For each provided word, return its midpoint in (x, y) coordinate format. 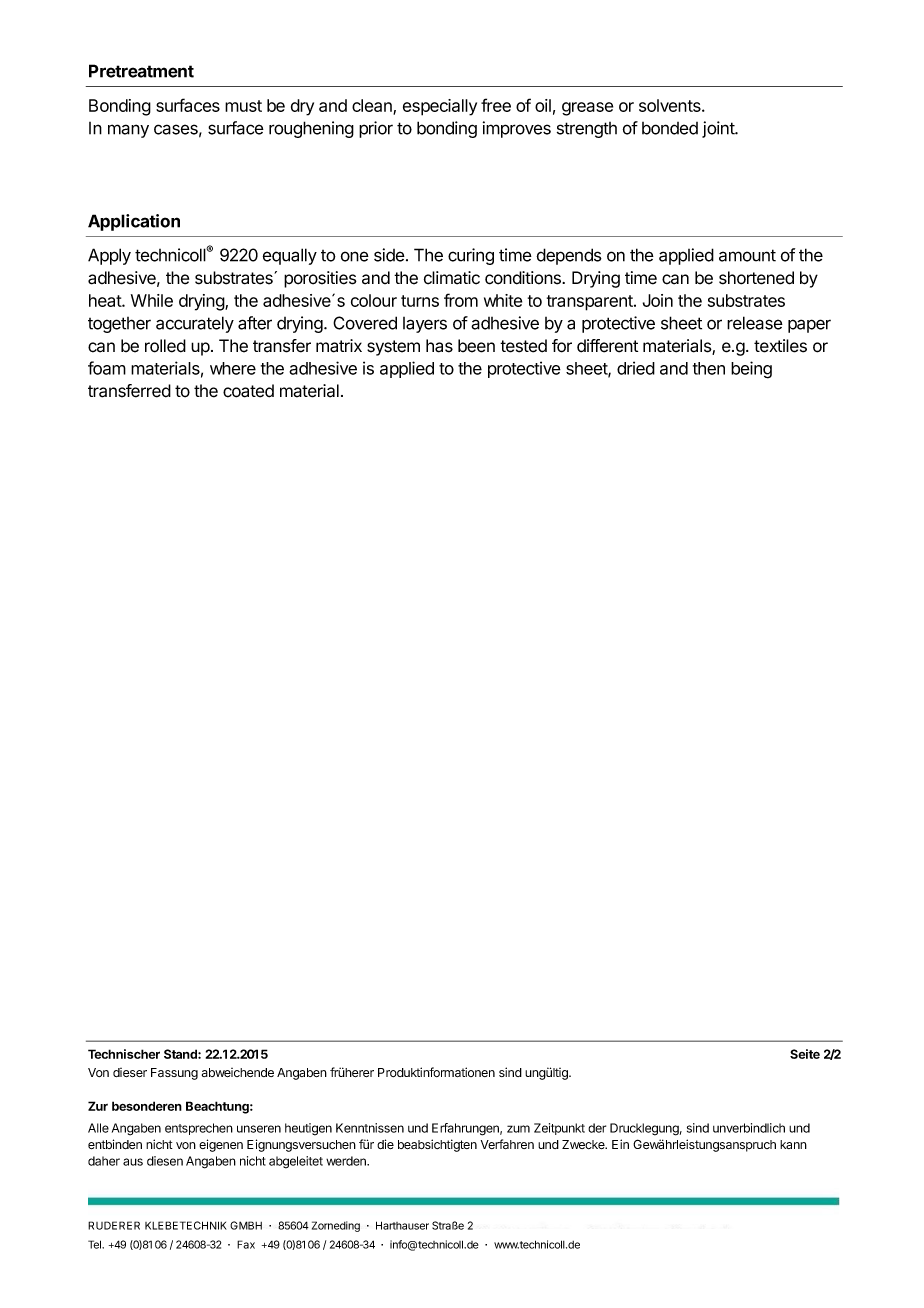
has (439, 346)
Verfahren (507, 1144)
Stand (181, 1054)
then (709, 368)
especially (440, 107)
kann (793, 1144)
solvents (671, 105)
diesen (165, 1161)
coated (248, 391)
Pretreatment (141, 71)
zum (518, 1129)
